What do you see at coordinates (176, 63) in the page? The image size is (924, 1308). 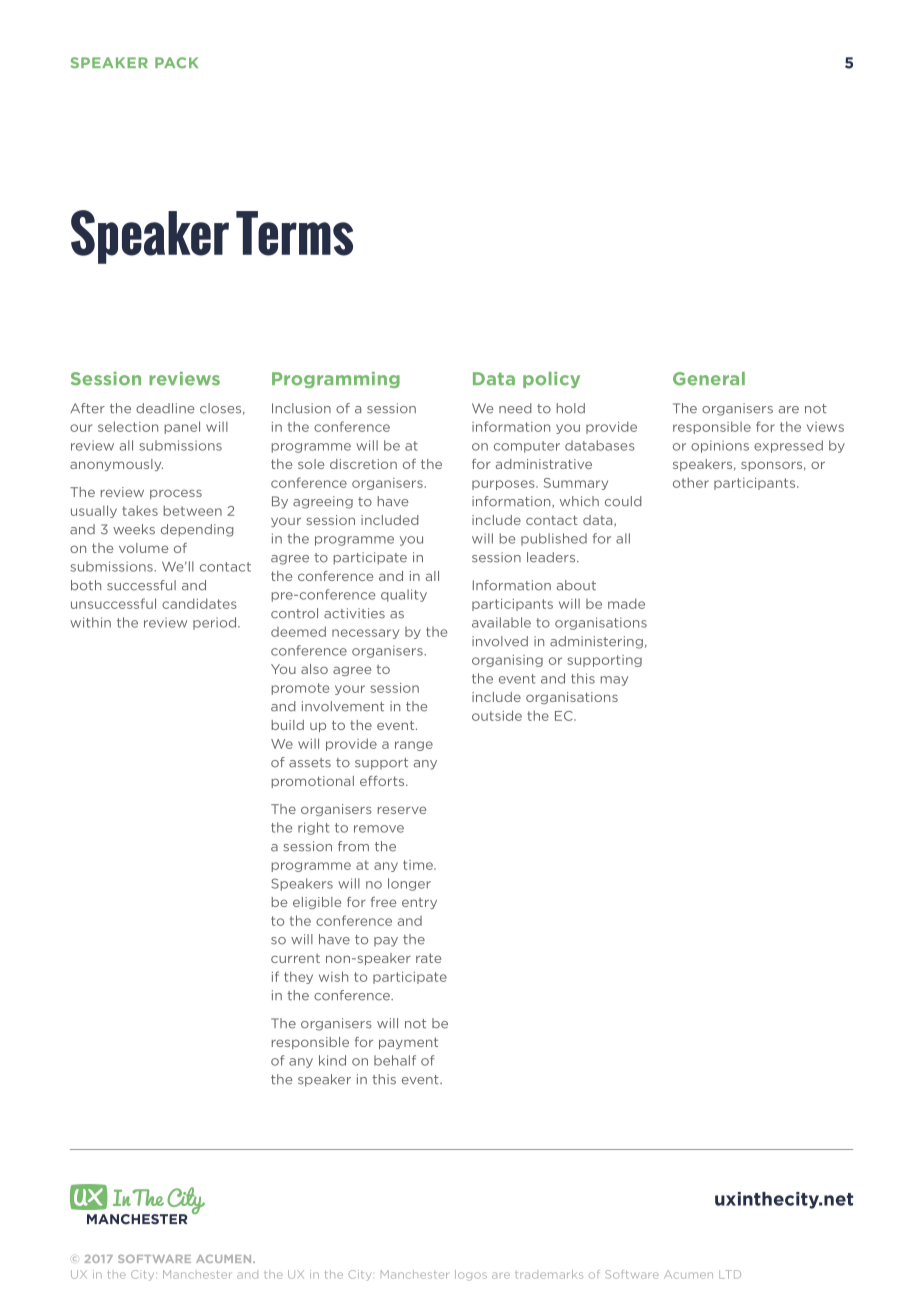 I see `PACK` at bounding box center [176, 63].
